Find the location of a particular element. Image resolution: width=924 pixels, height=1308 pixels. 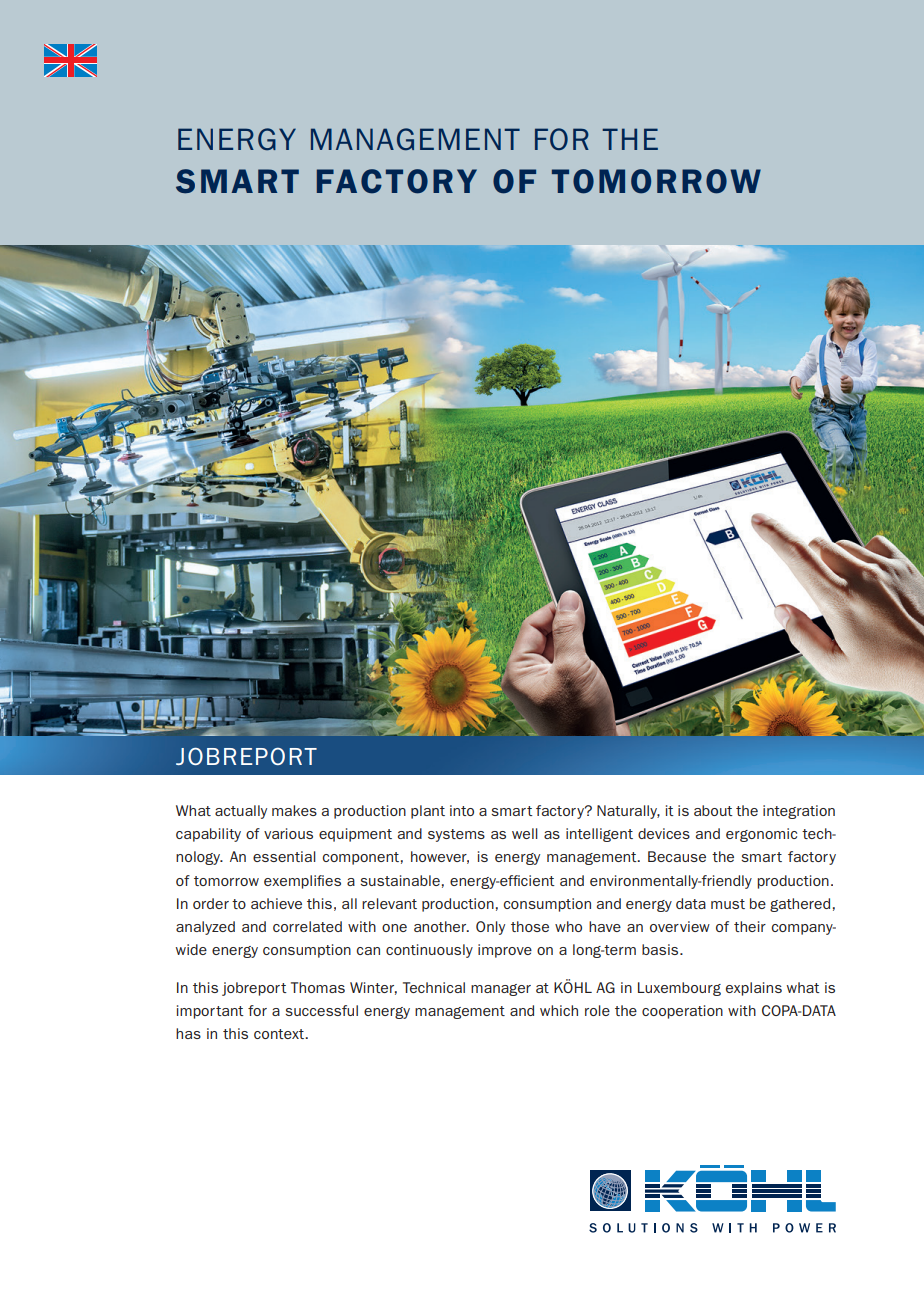

context is located at coordinates (280, 1034).
